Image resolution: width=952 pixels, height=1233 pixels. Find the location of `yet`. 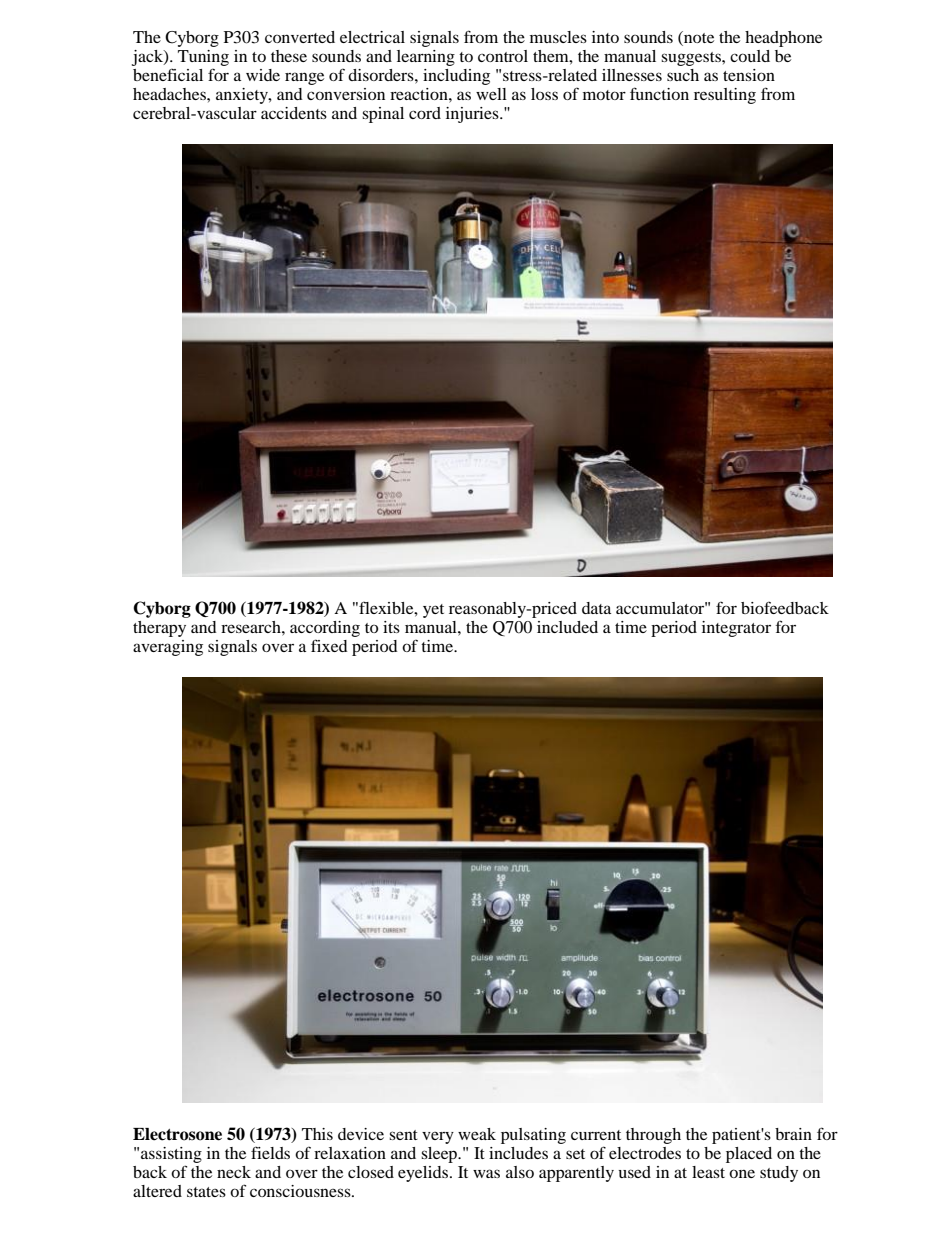

yet is located at coordinates (433, 611).
